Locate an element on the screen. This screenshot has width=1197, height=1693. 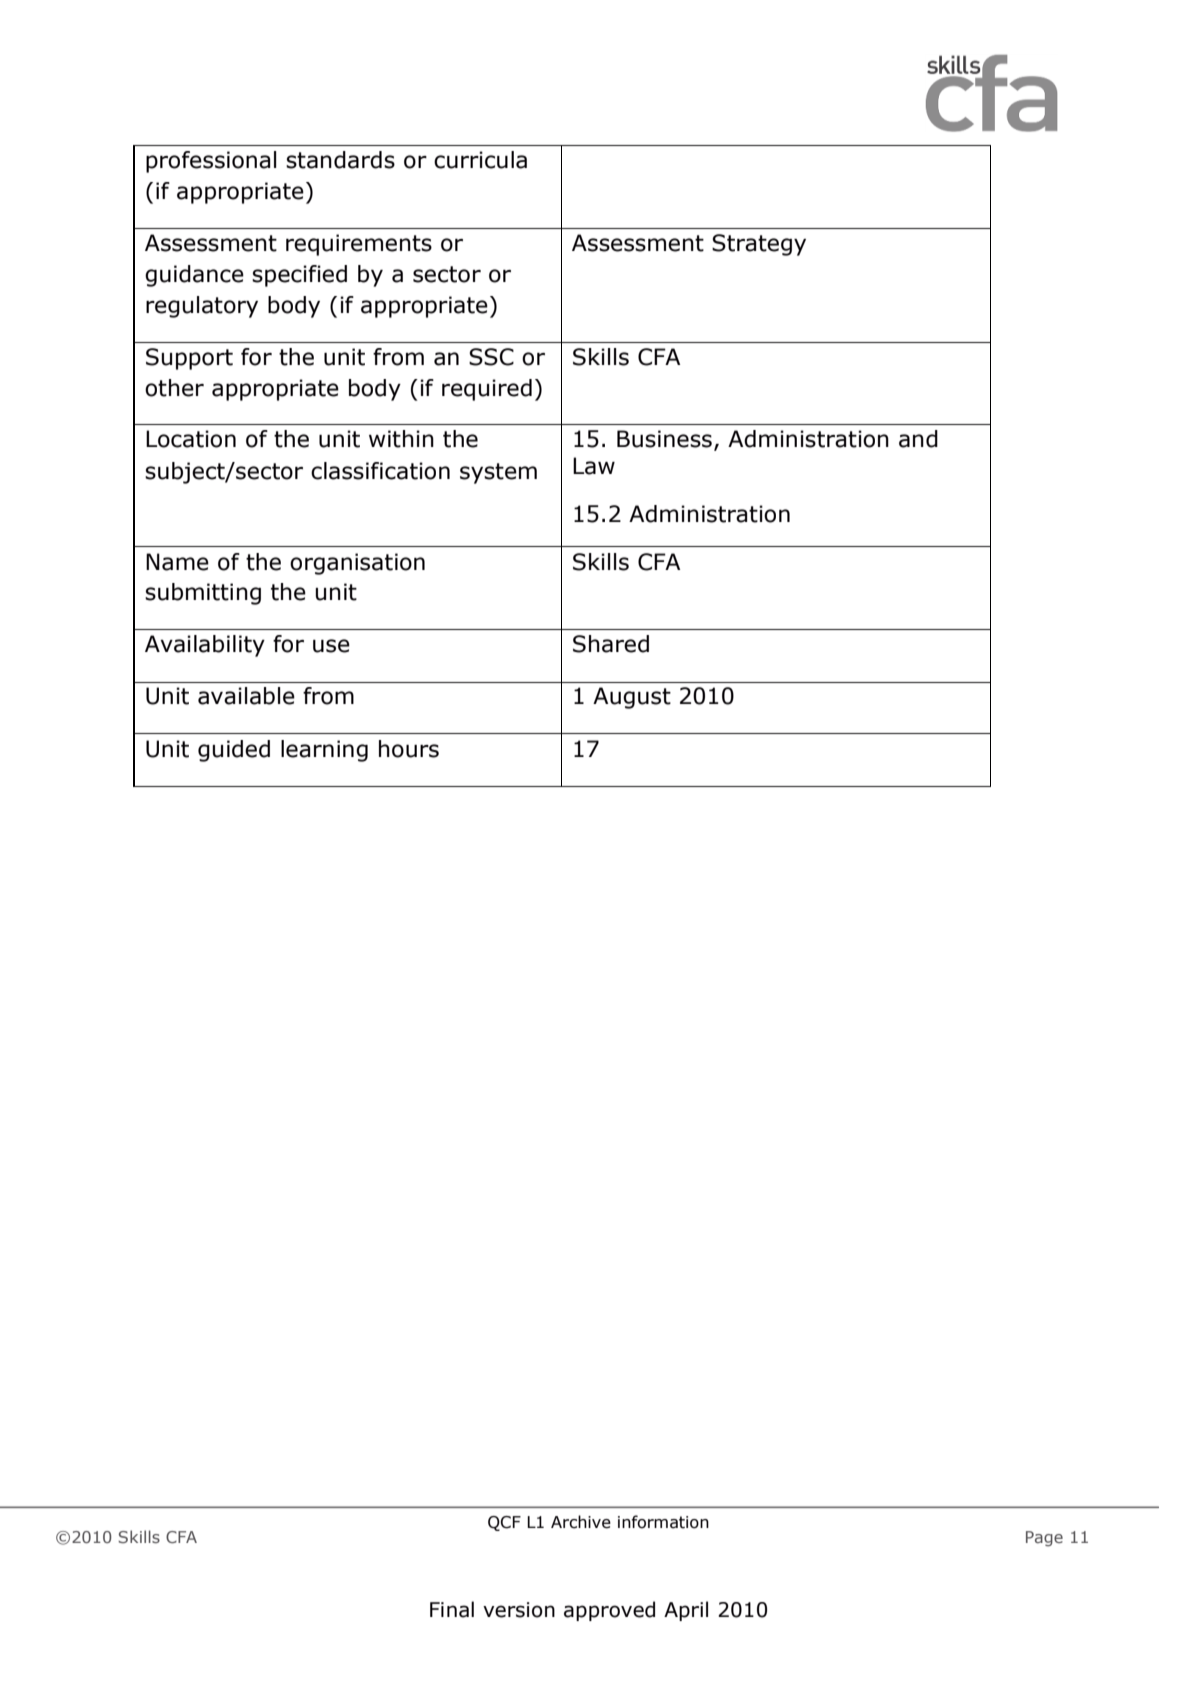
Strategy is located at coordinates (759, 245).
